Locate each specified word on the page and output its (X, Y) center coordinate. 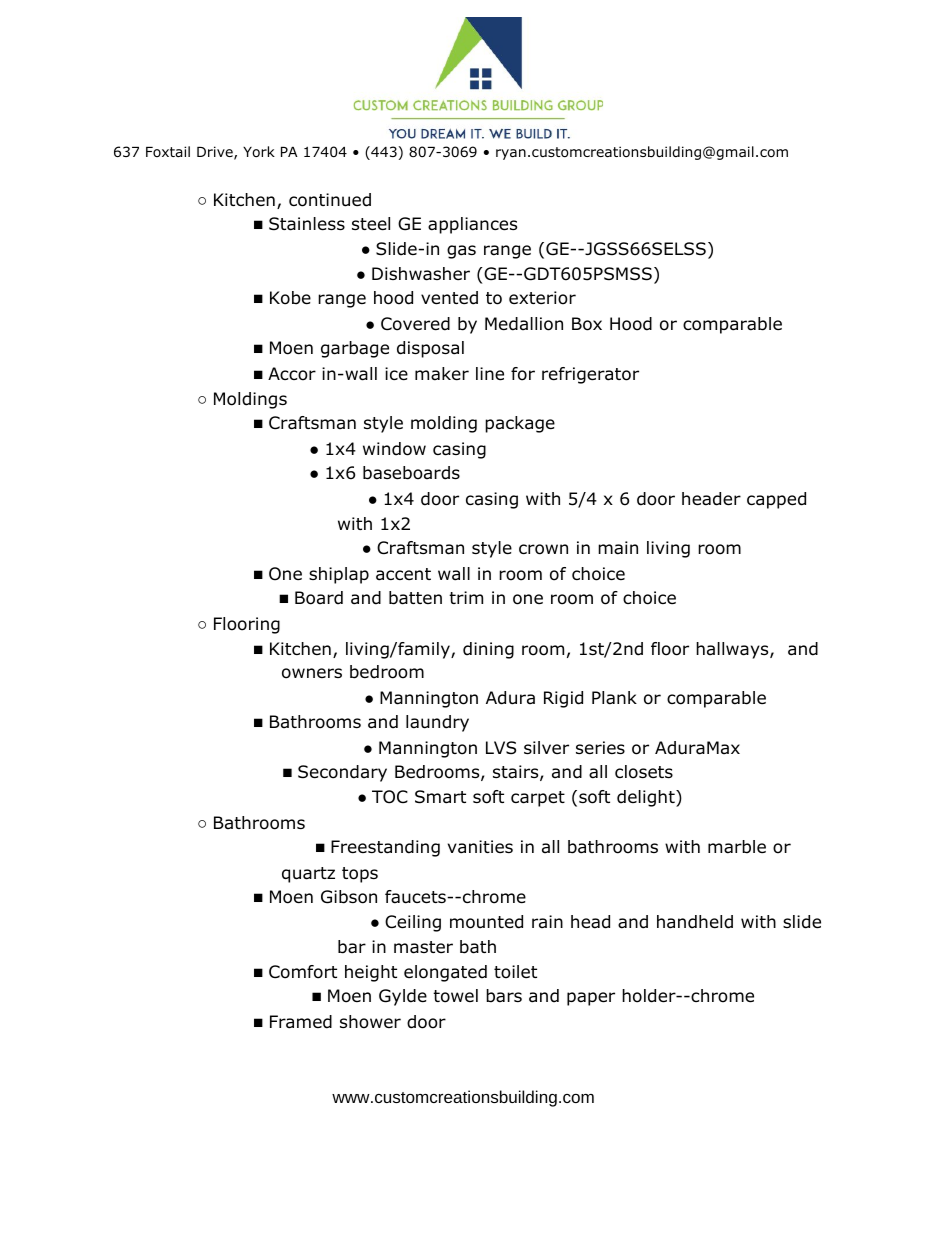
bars (504, 996)
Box (587, 324)
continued (330, 200)
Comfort (303, 972)
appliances (472, 225)
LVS (501, 748)
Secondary (342, 773)
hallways (733, 650)
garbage (355, 349)
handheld (695, 922)
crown (543, 549)
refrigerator (590, 375)
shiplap (339, 575)
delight (647, 798)
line (490, 374)
